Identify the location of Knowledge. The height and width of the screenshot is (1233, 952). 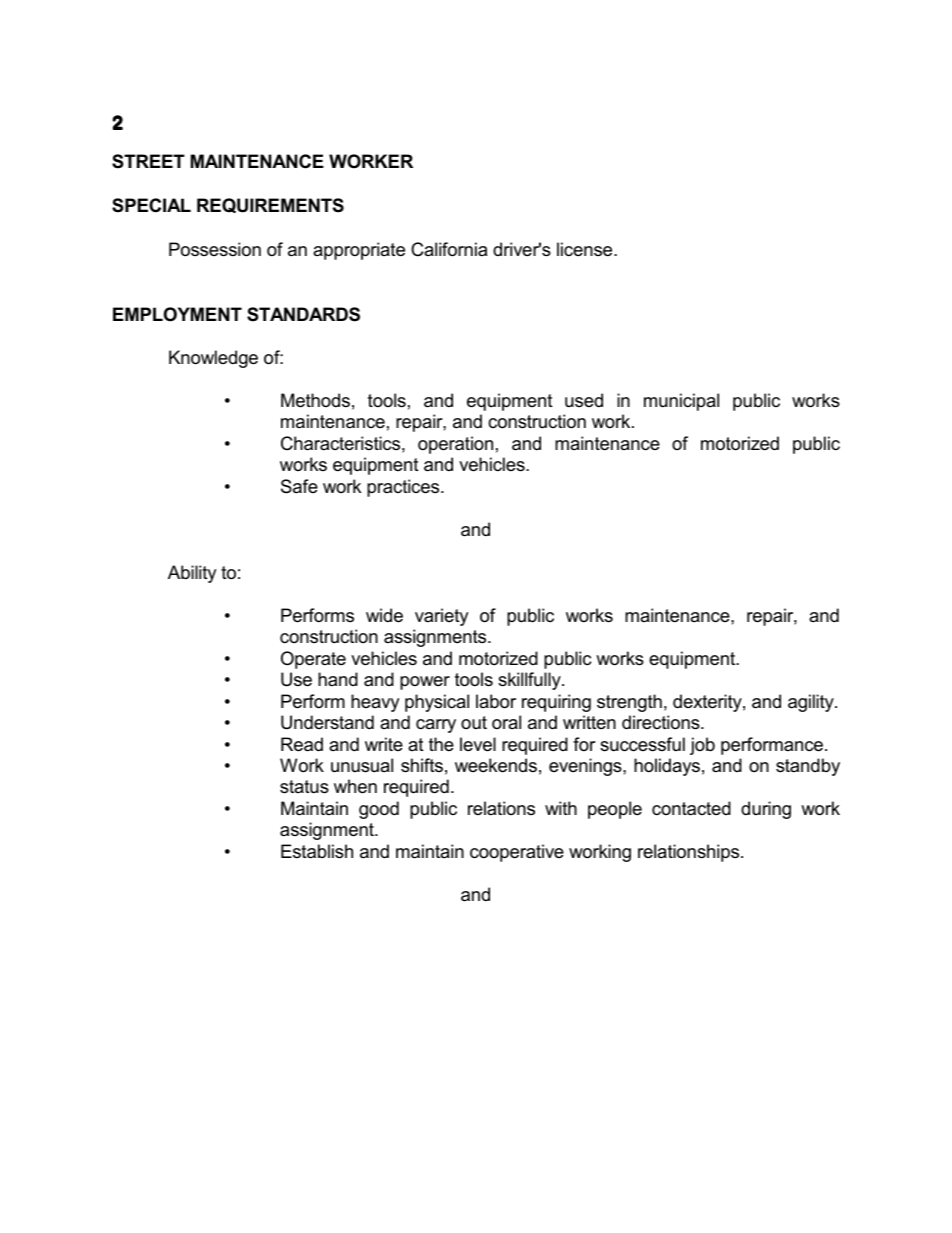
(213, 359).
